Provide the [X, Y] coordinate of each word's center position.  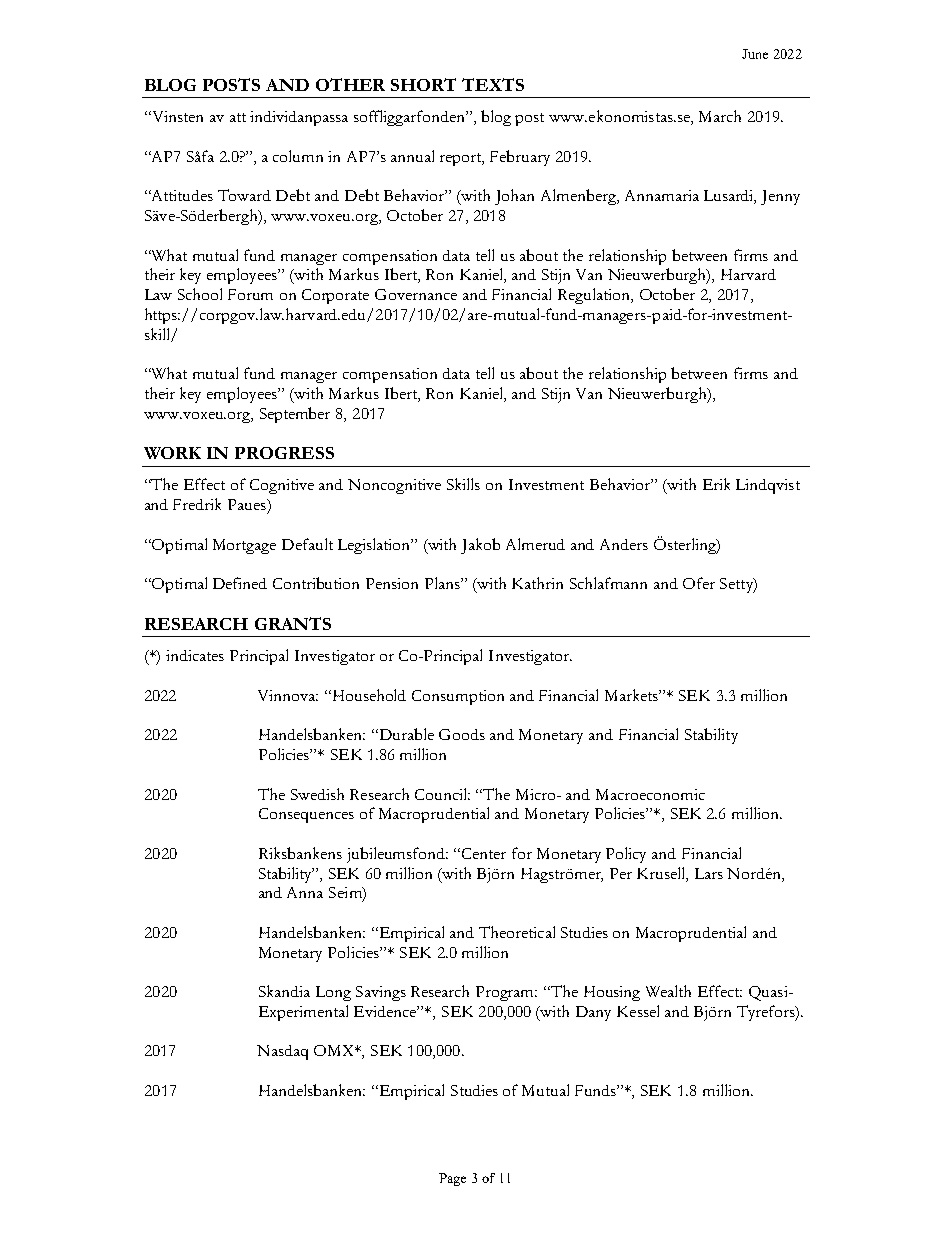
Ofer [699, 583]
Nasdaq [282, 1052]
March [720, 116]
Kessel [638, 1011]
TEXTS [493, 84]
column [298, 156]
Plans [443, 583]
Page [452, 1179]
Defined [240, 583]
